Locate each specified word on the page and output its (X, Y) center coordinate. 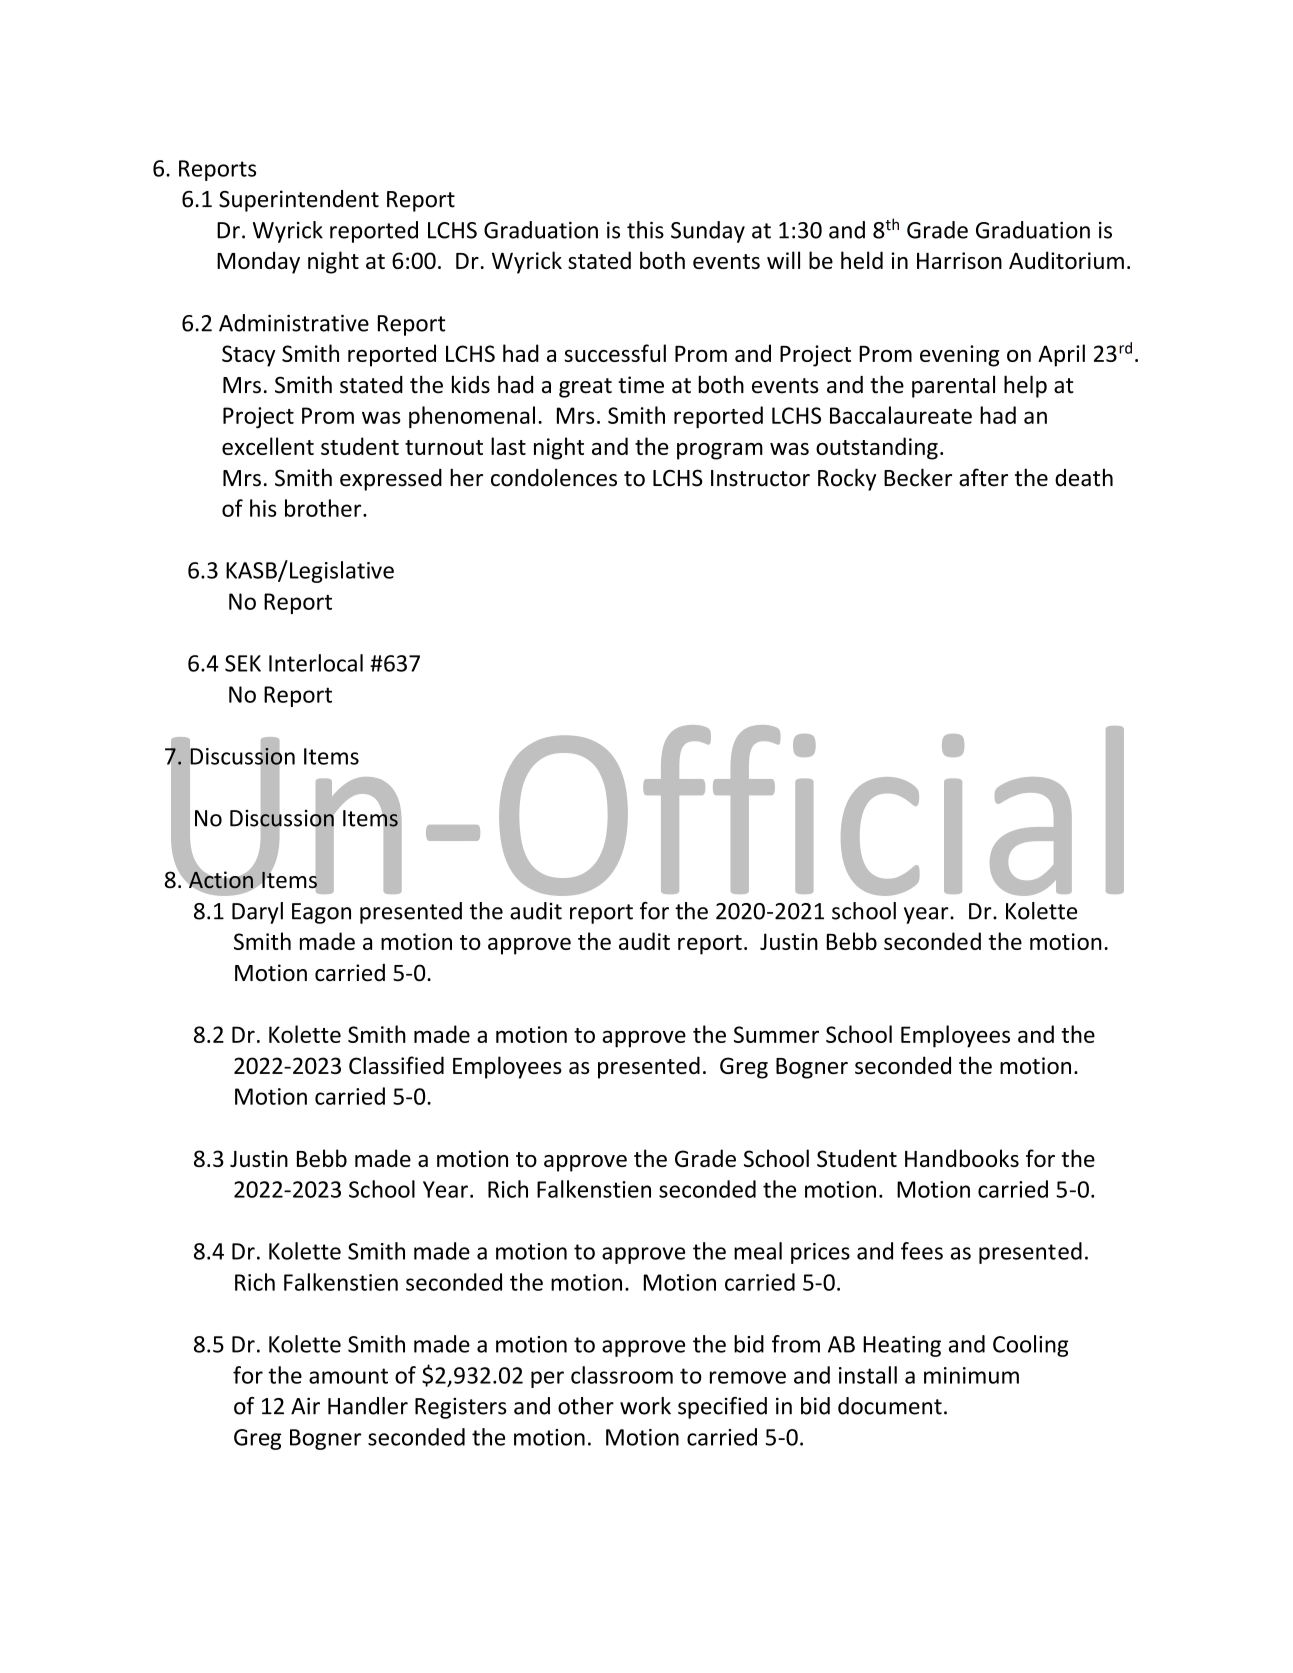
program (720, 451)
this (645, 230)
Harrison (959, 260)
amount (348, 1376)
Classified (396, 1065)
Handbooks (962, 1158)
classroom (622, 1375)
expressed (391, 480)
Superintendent (299, 201)
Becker (918, 477)
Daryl (257, 913)
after (983, 477)
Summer (776, 1034)
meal (758, 1251)
